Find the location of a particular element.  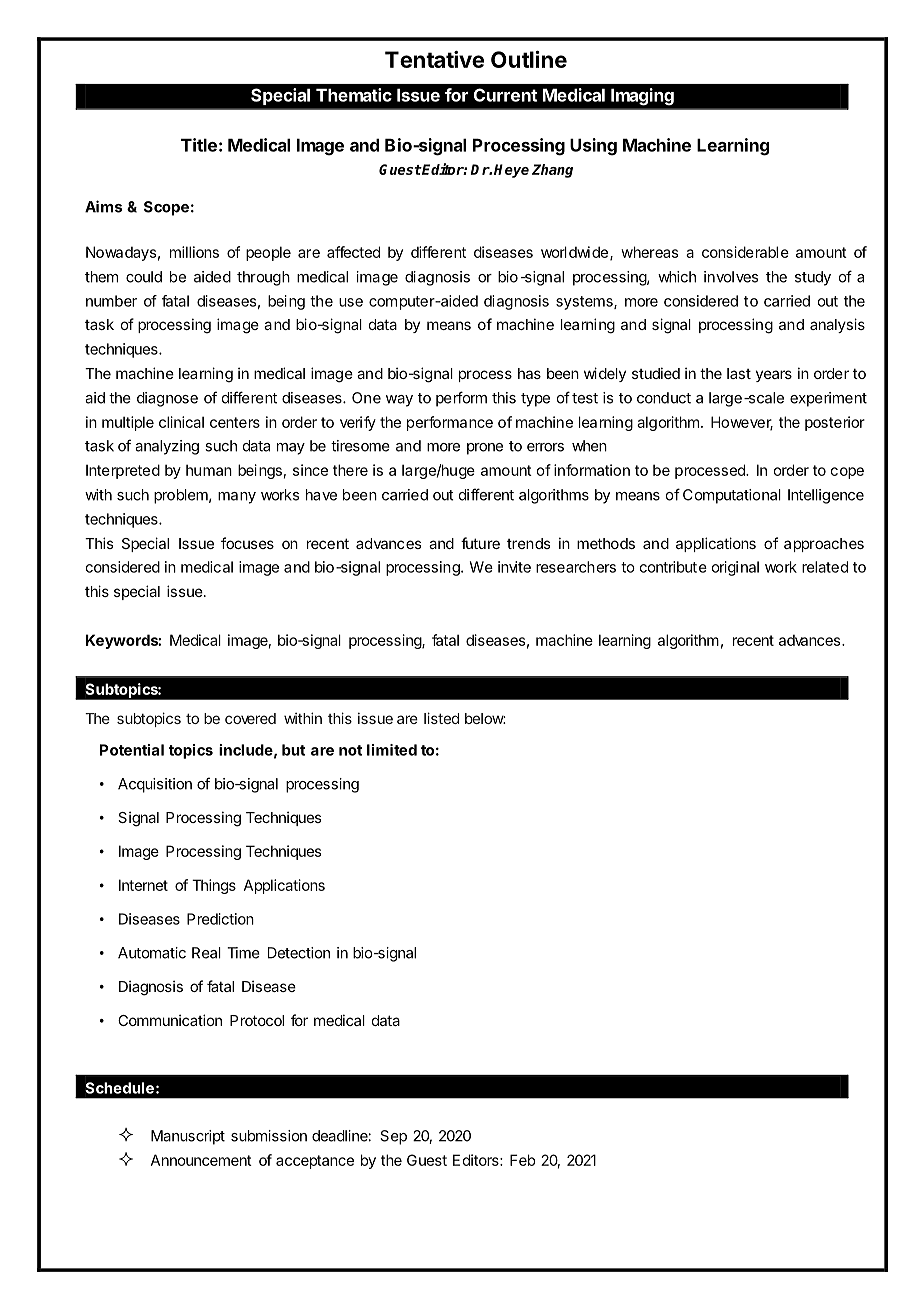

Manuscript is located at coordinates (188, 1137).
